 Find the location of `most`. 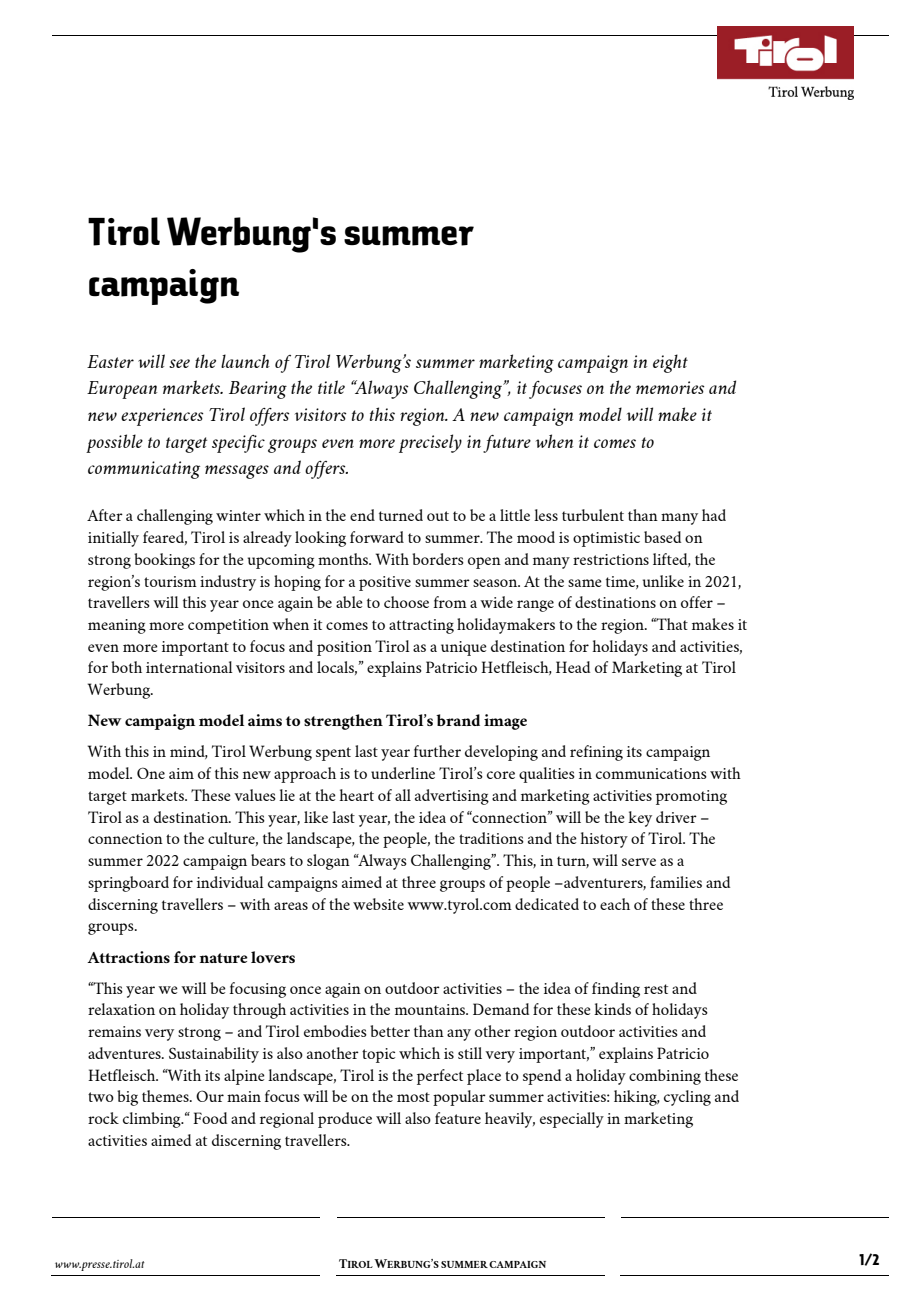

most is located at coordinates (413, 1097).
